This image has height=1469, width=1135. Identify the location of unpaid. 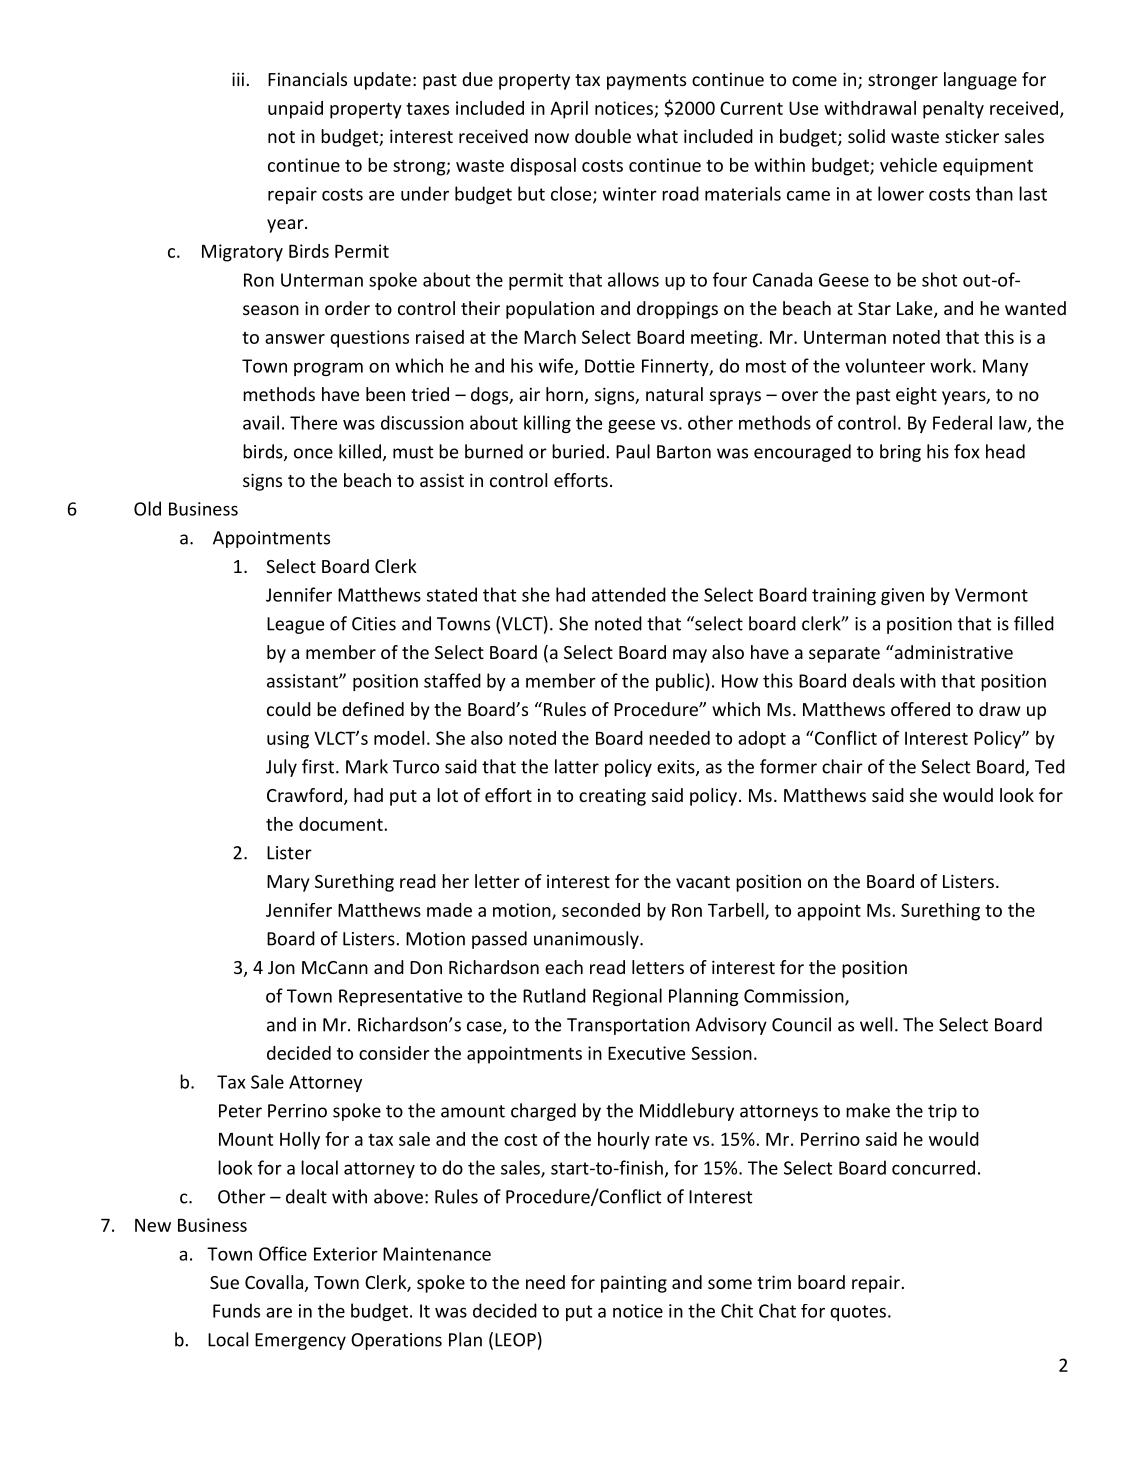
(295, 110).
